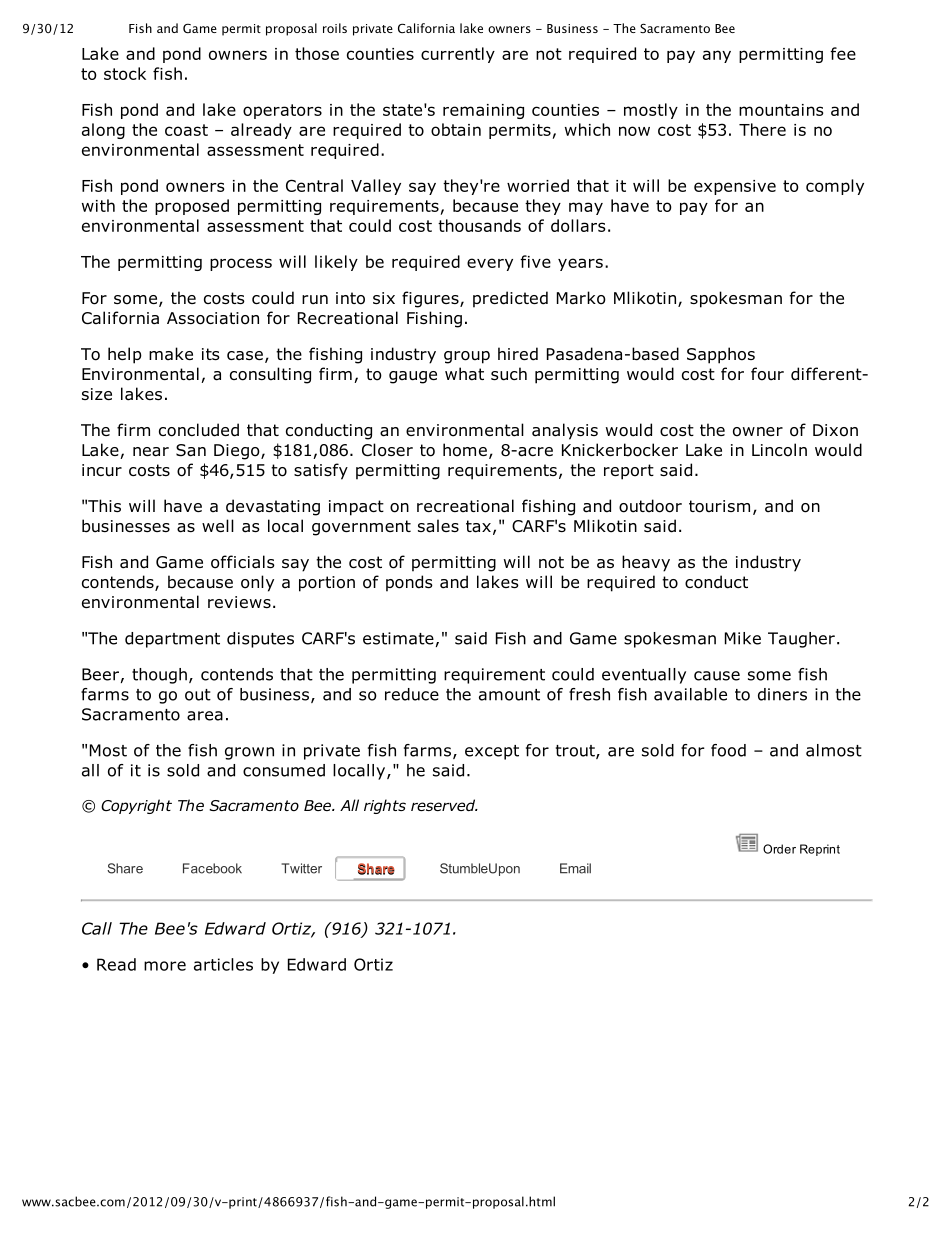 Image resolution: width=952 pixels, height=1233 pixels. Describe the element at coordinates (490, 264) in the screenshot. I see `every` at that location.
